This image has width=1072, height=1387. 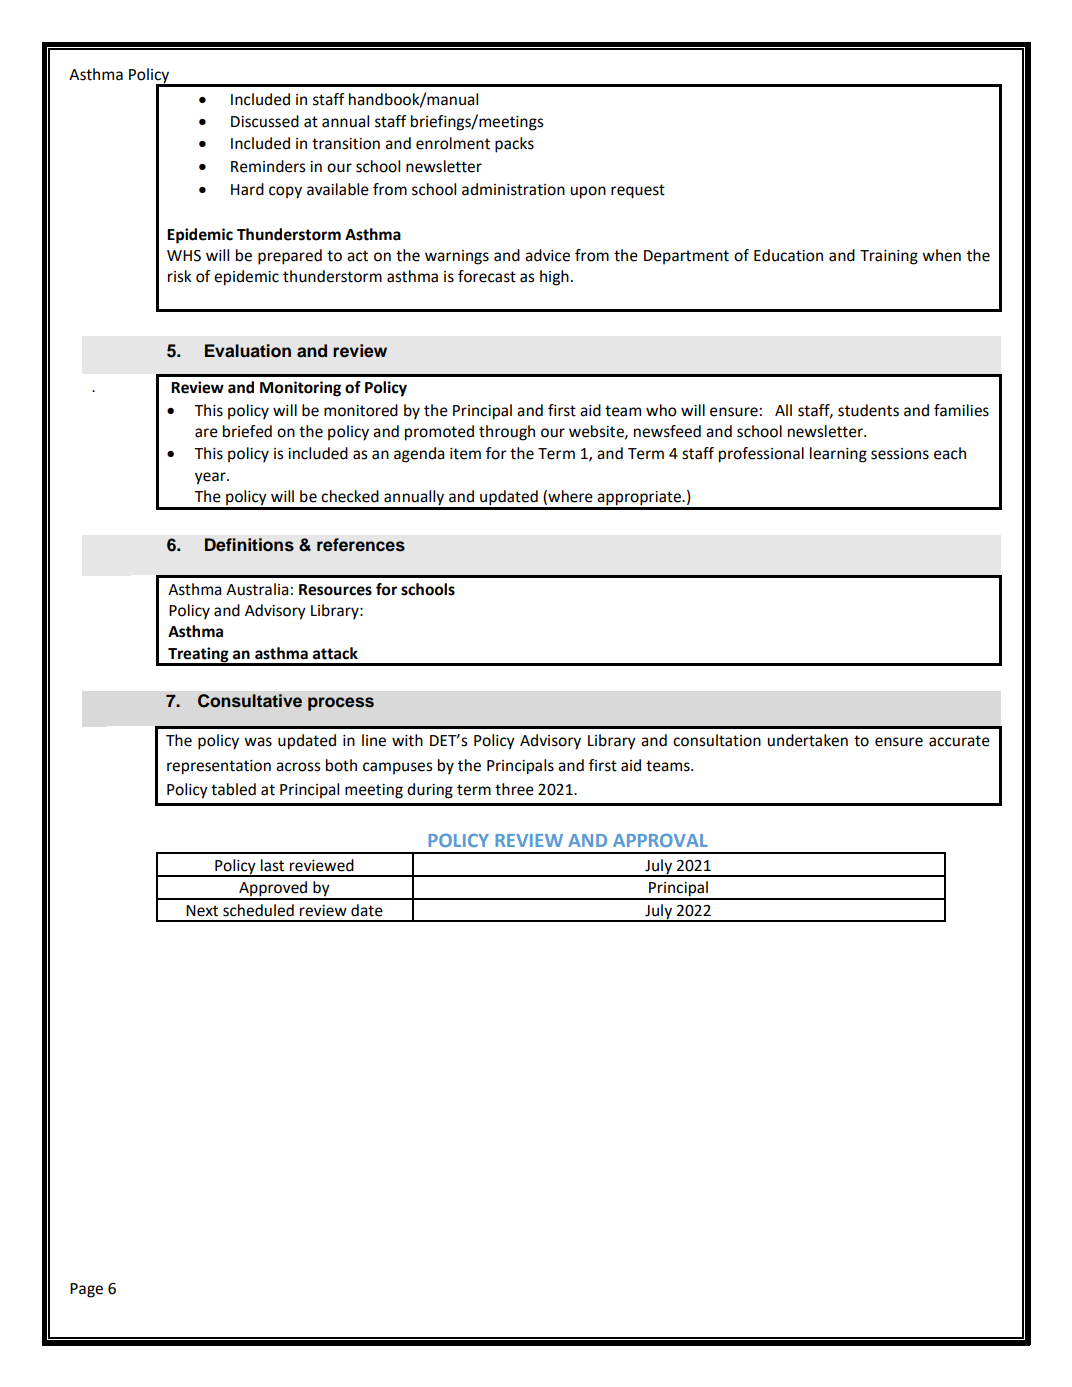 I want to click on learning, so click(x=838, y=455).
